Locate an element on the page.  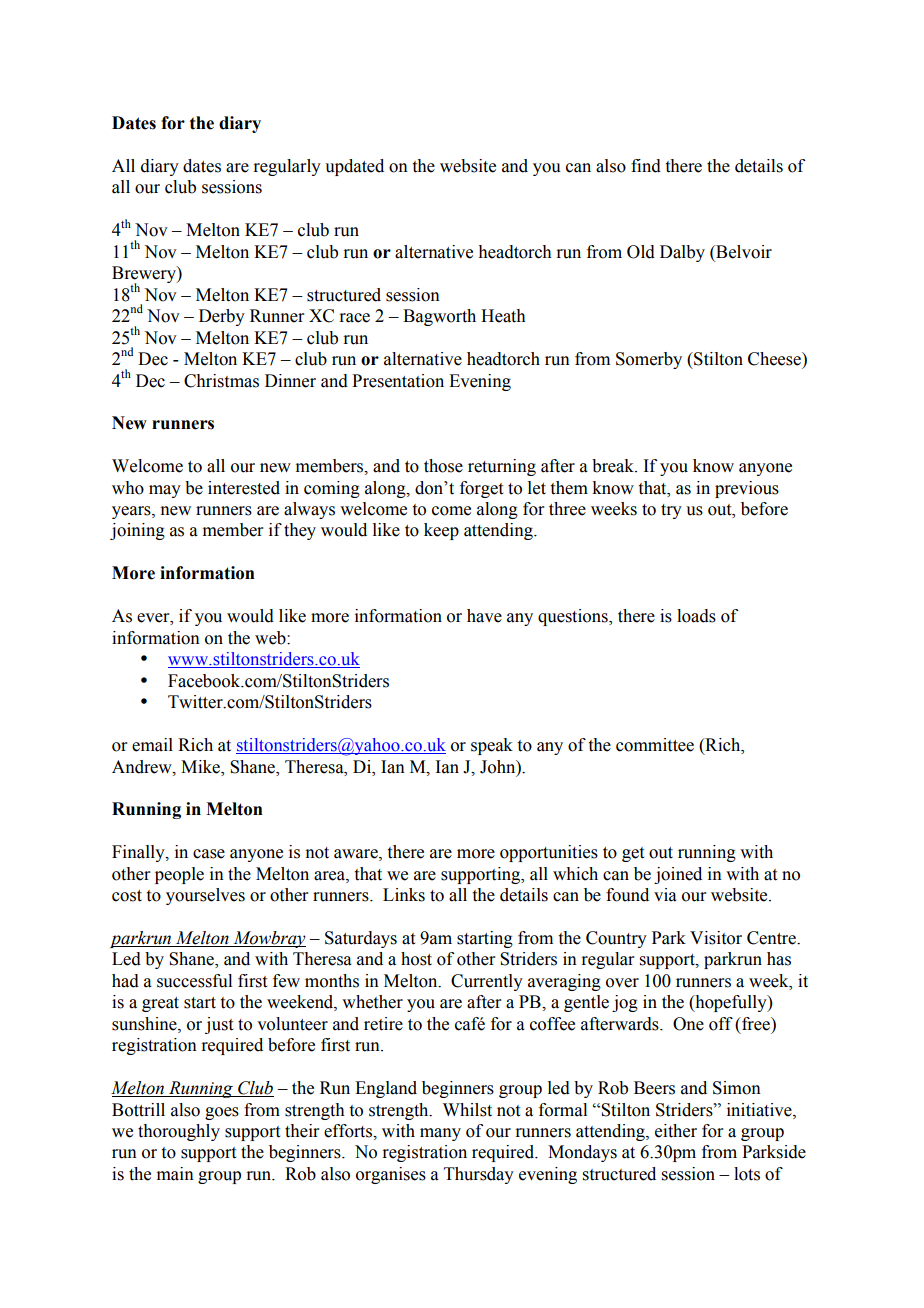
find is located at coordinates (646, 166).
